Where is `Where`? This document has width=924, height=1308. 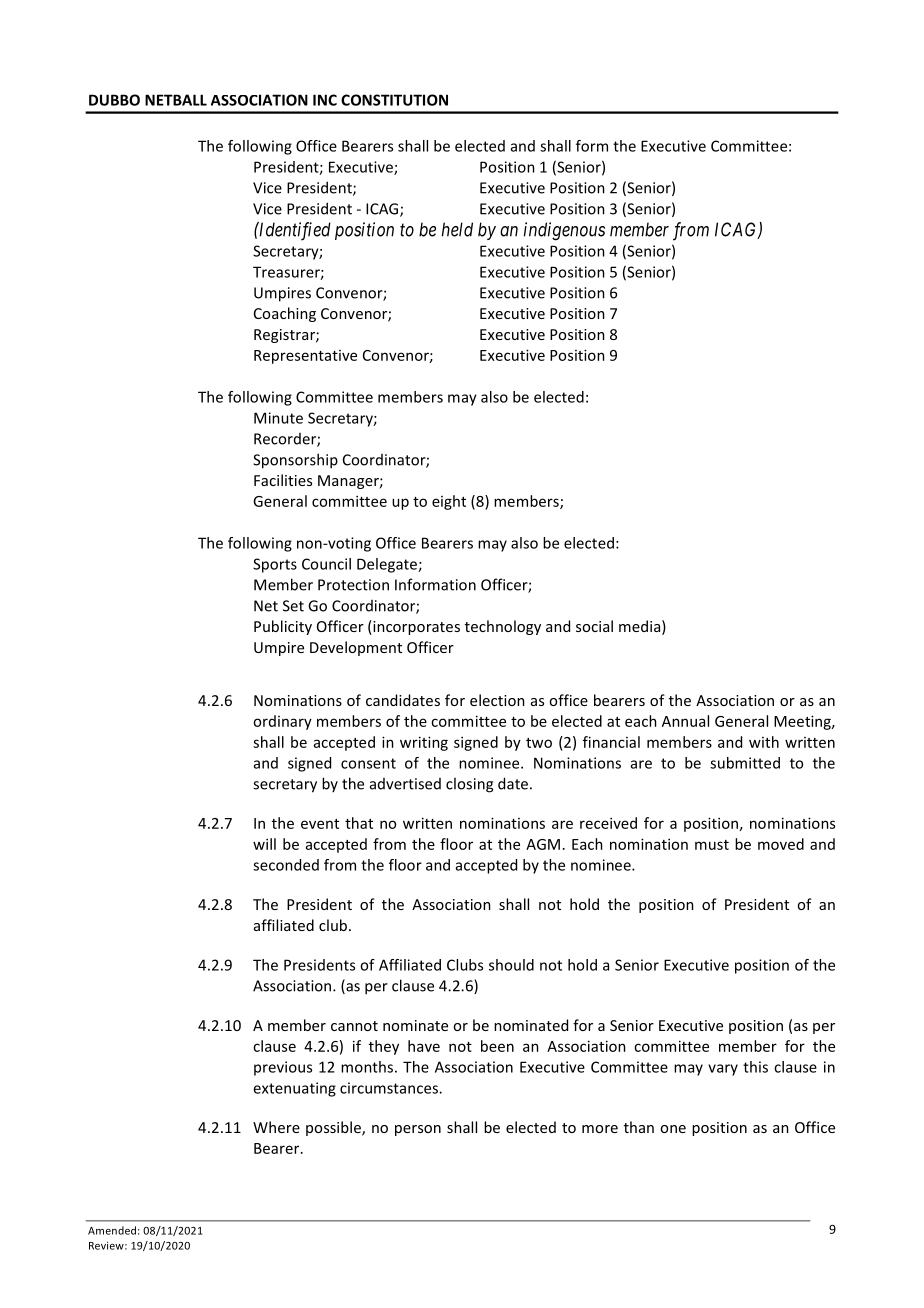
Where is located at coordinates (276, 1127).
